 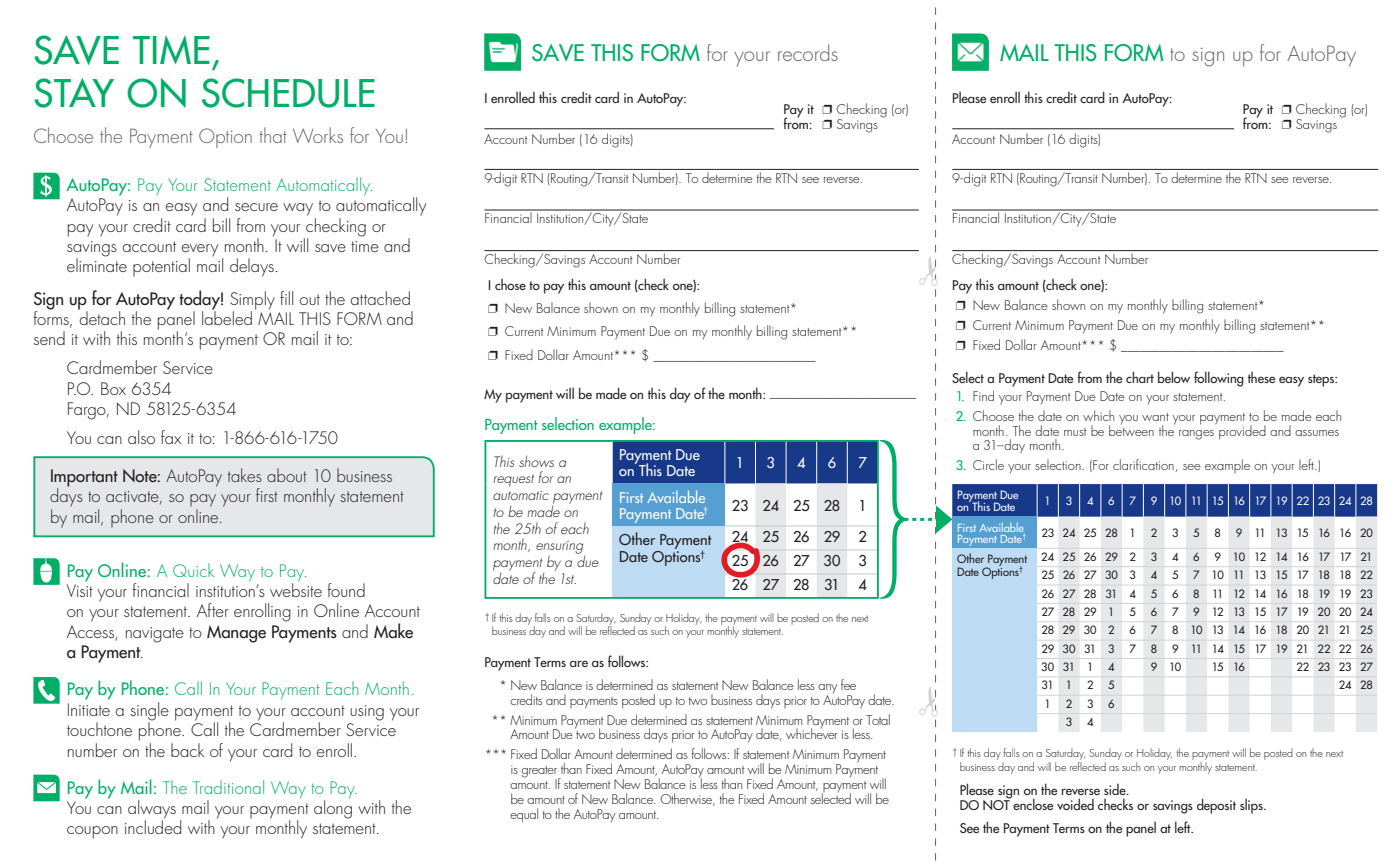 What do you see at coordinates (152, 810) in the screenshot?
I see `always` at bounding box center [152, 810].
